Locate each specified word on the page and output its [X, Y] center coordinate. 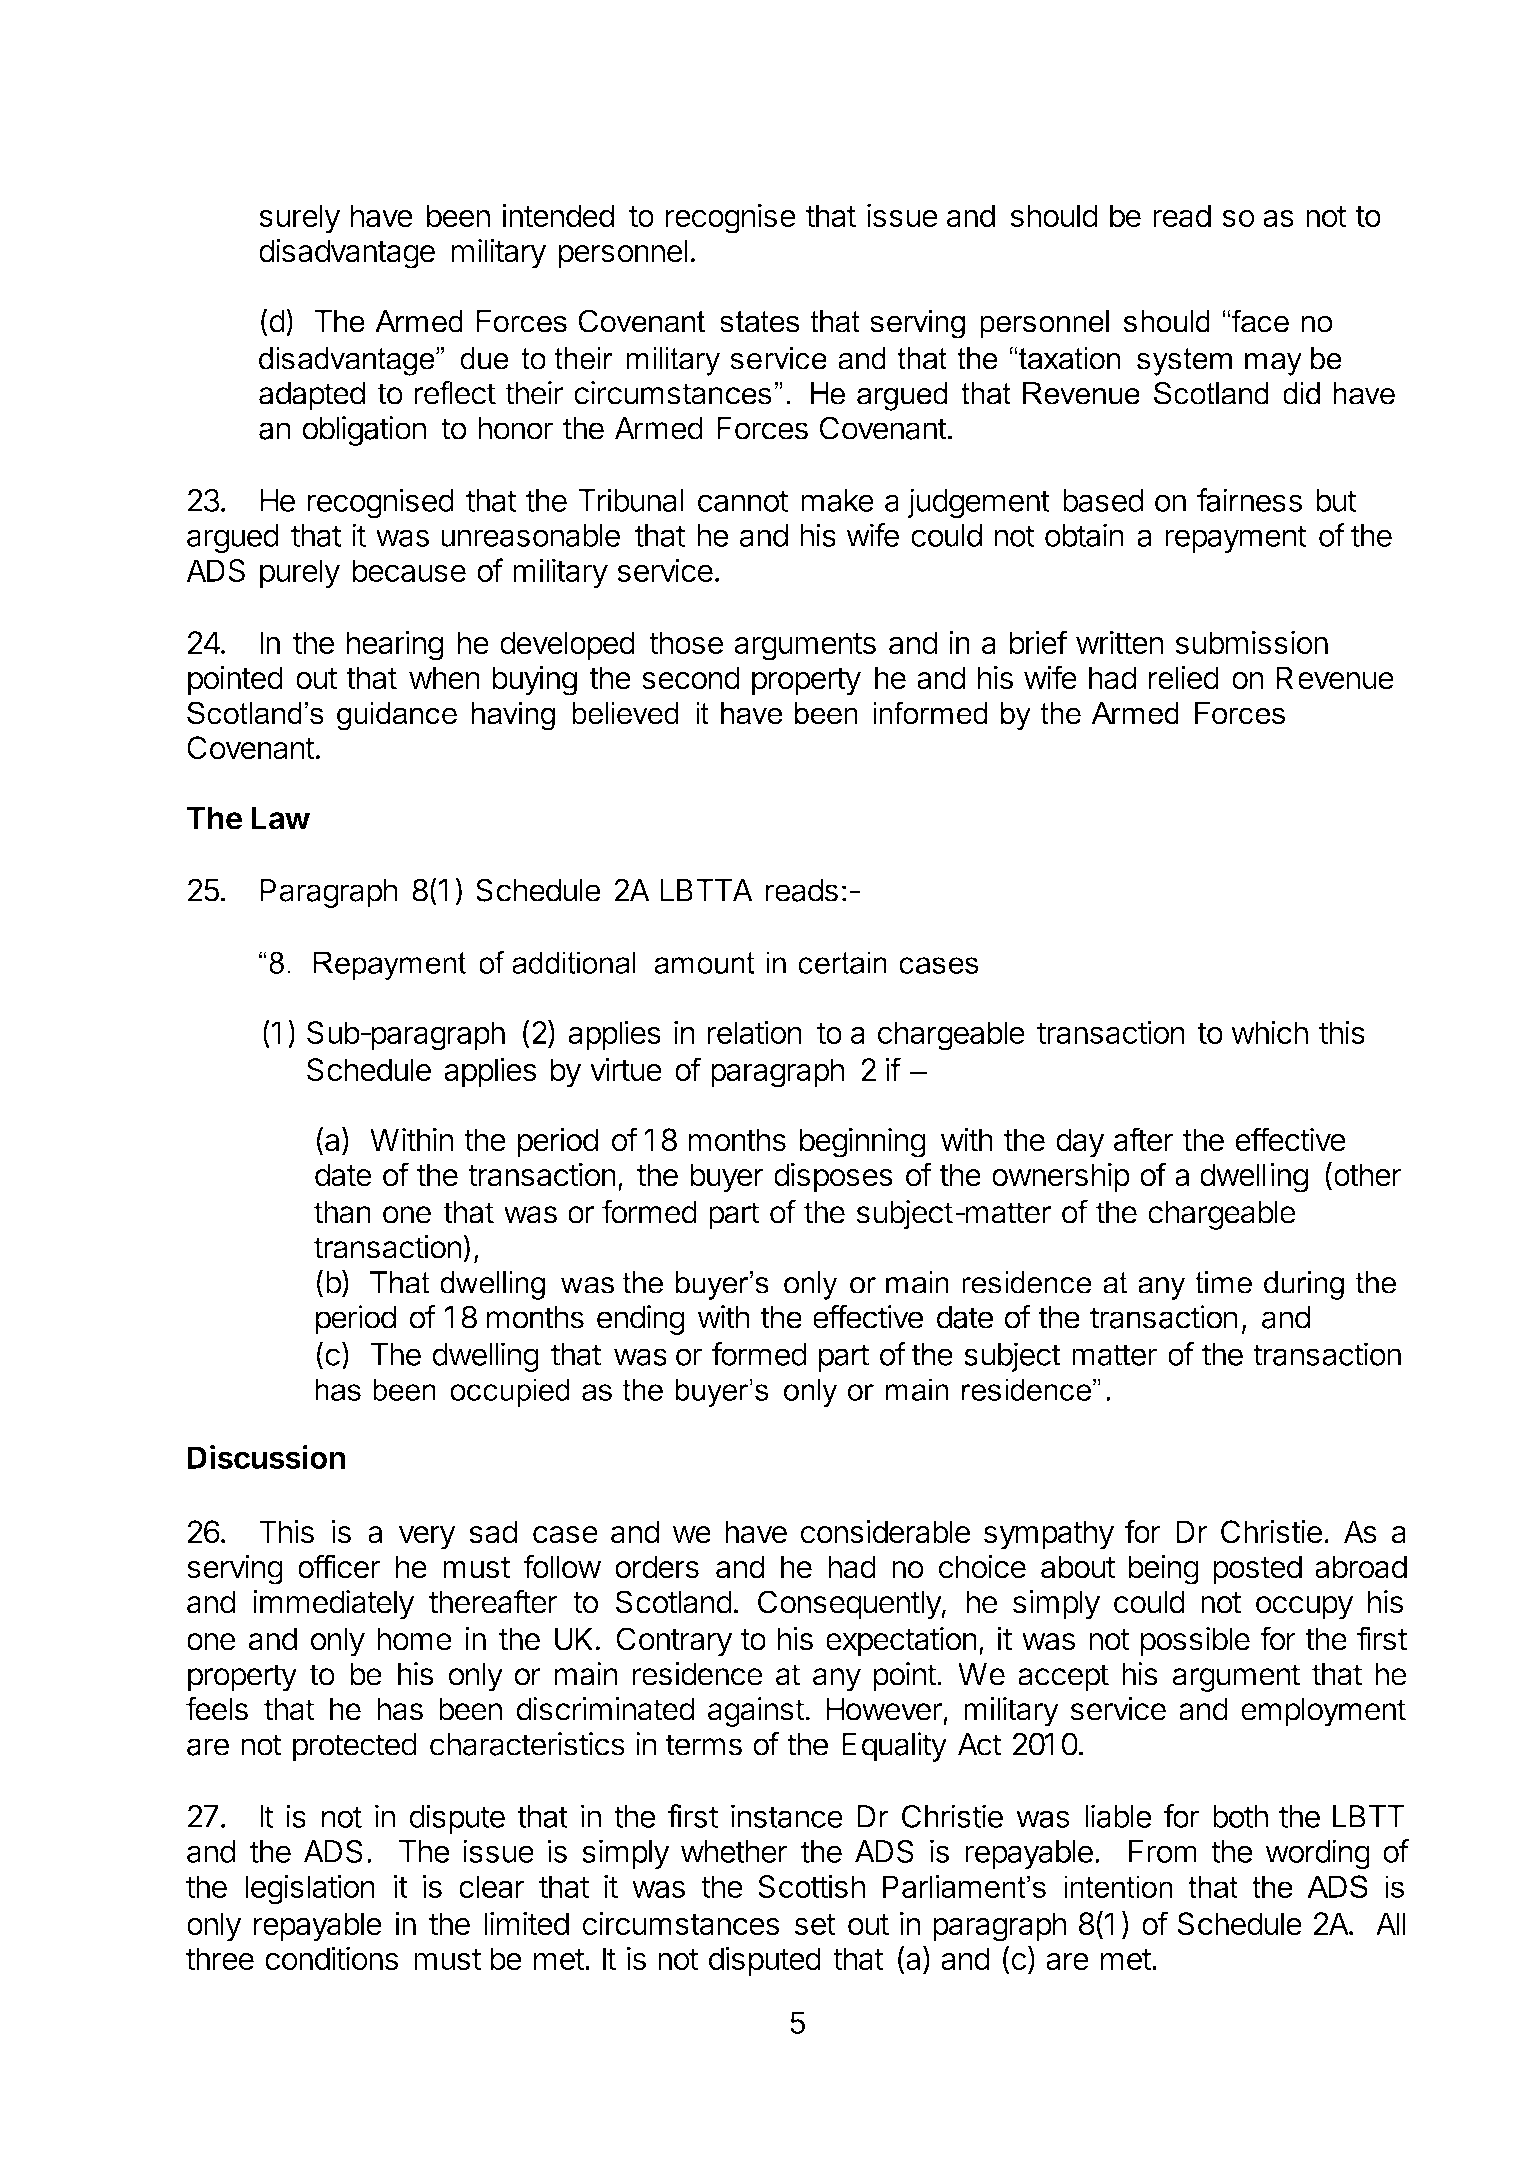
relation [754, 1032]
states [760, 321]
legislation [310, 1889]
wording [1317, 1854]
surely [299, 219]
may [1273, 364]
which [1269, 1032]
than [342, 1212]
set [815, 1924]
